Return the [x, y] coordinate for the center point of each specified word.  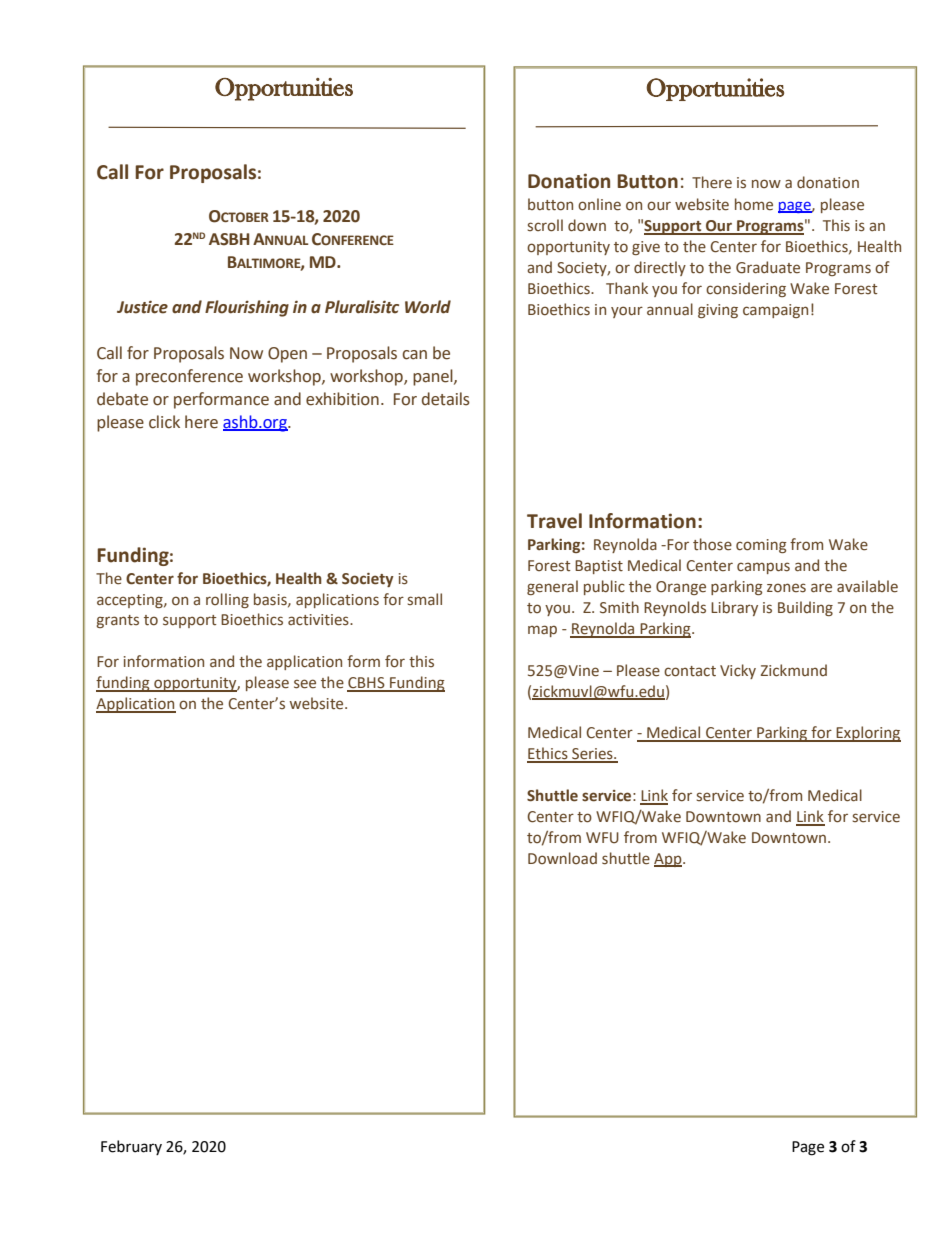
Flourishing [247, 308]
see [305, 684]
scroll [545, 225]
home [754, 204]
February [131, 1147]
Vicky [738, 671]
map [542, 631]
